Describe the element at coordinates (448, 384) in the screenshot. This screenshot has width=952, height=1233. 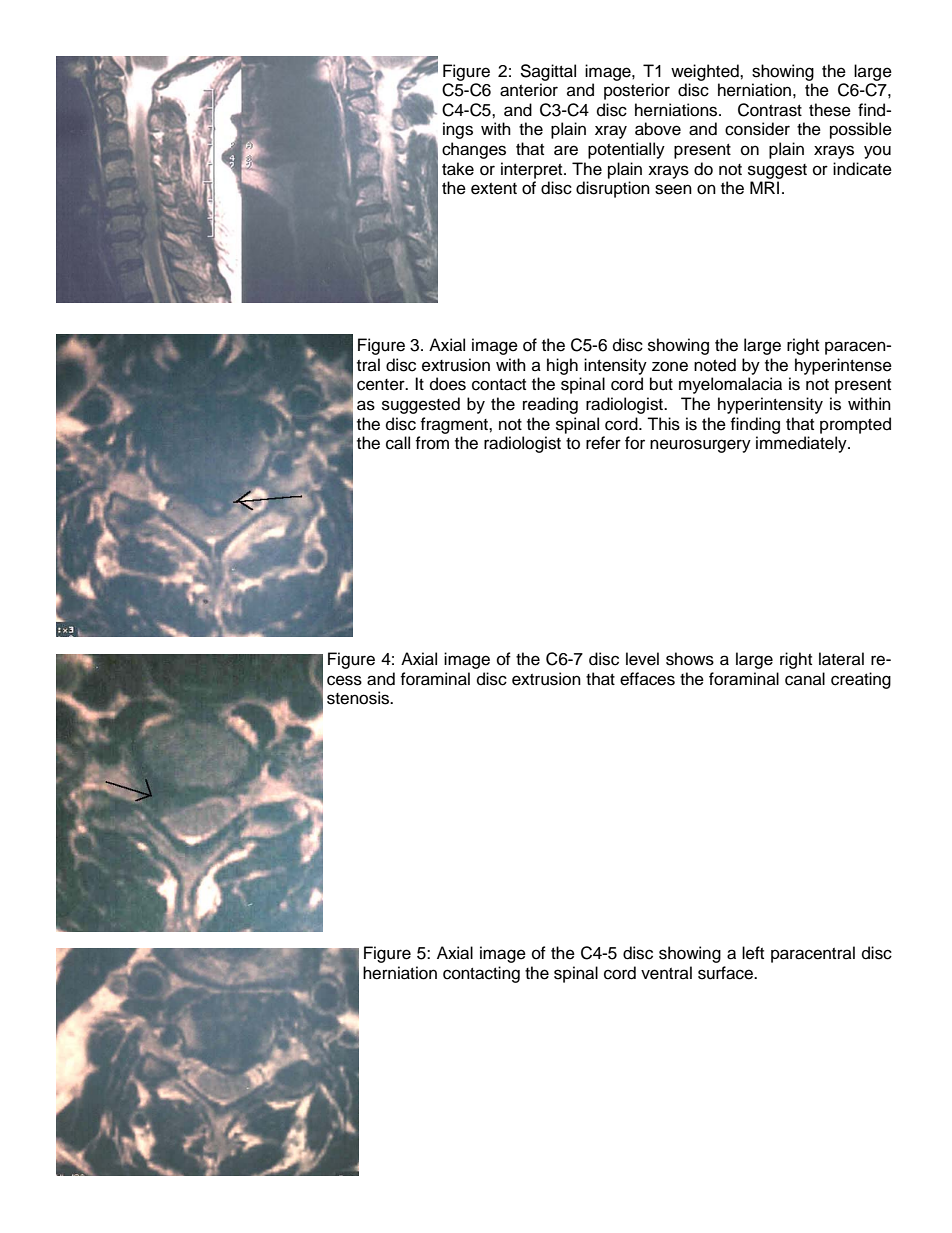
I see `does` at that location.
